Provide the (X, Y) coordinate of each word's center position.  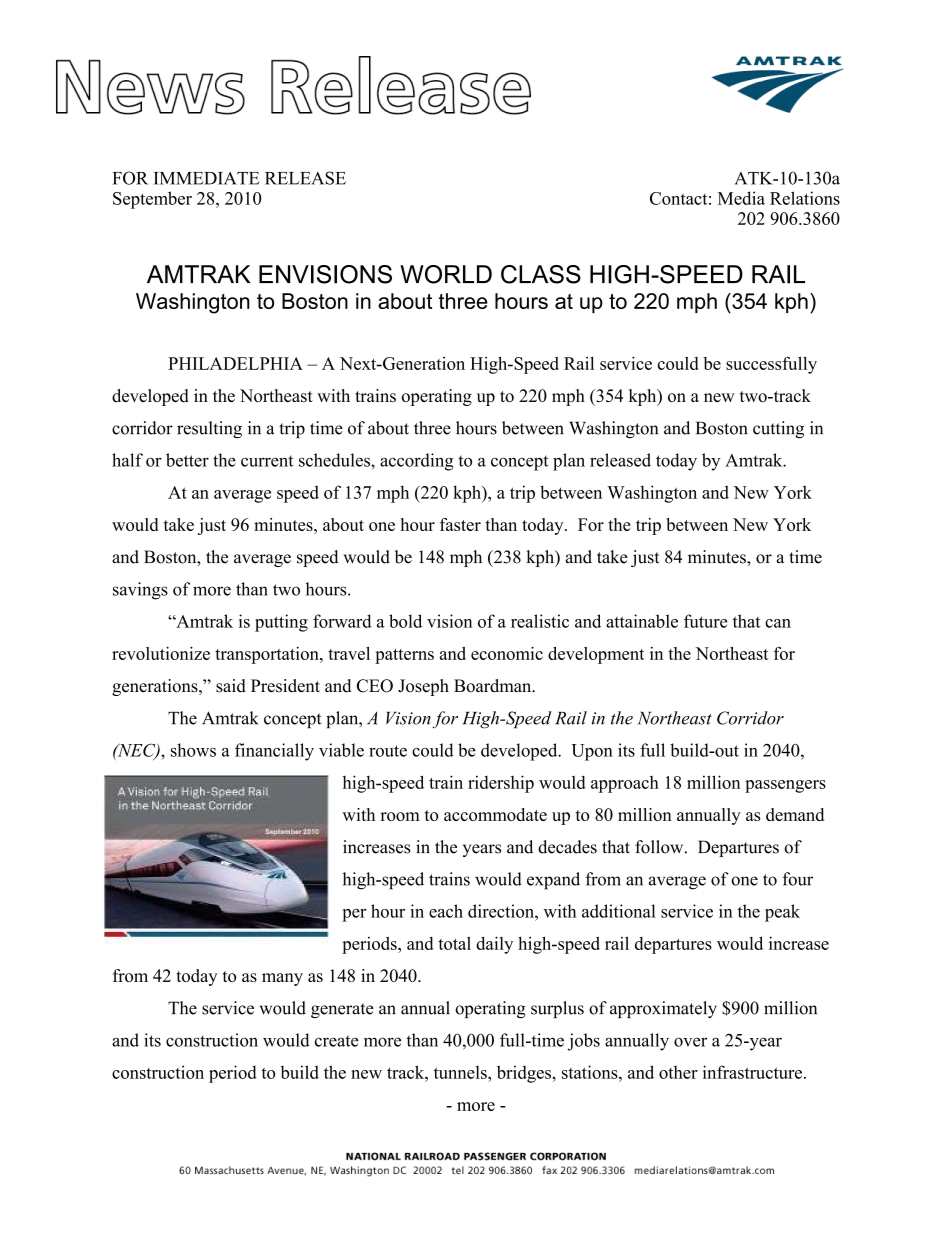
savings (140, 591)
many (282, 979)
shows (193, 750)
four (797, 879)
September (152, 200)
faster (460, 524)
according (416, 462)
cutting (778, 430)
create (336, 1041)
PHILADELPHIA (235, 363)
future (705, 621)
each (446, 911)
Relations (805, 198)
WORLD (446, 274)
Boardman (494, 686)
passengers (785, 786)
